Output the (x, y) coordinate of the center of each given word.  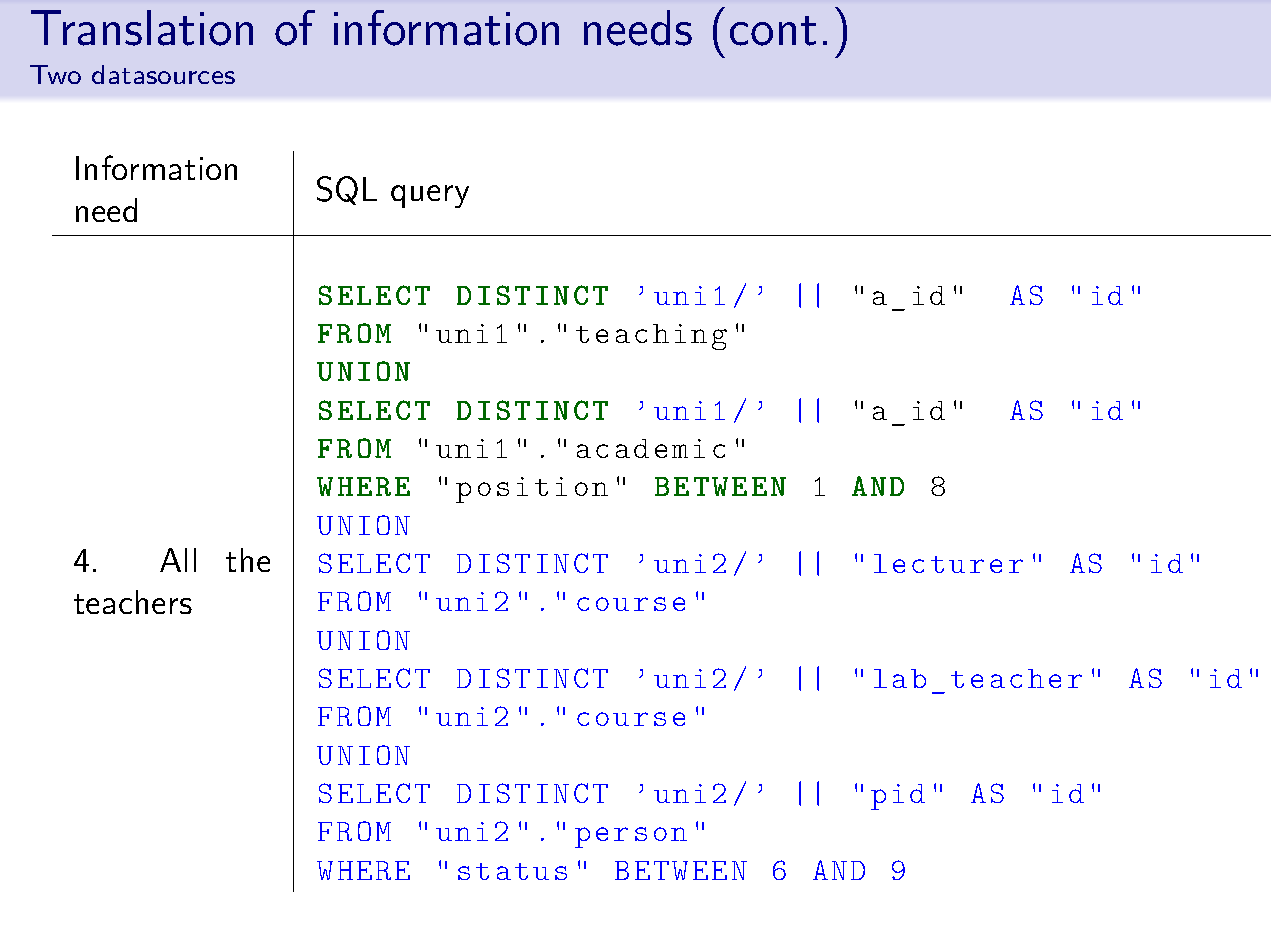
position (532, 490)
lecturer (948, 563)
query (430, 196)
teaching (651, 337)
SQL (347, 190)
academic (651, 448)
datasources (163, 74)
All (178, 560)
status (512, 871)
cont (773, 31)
